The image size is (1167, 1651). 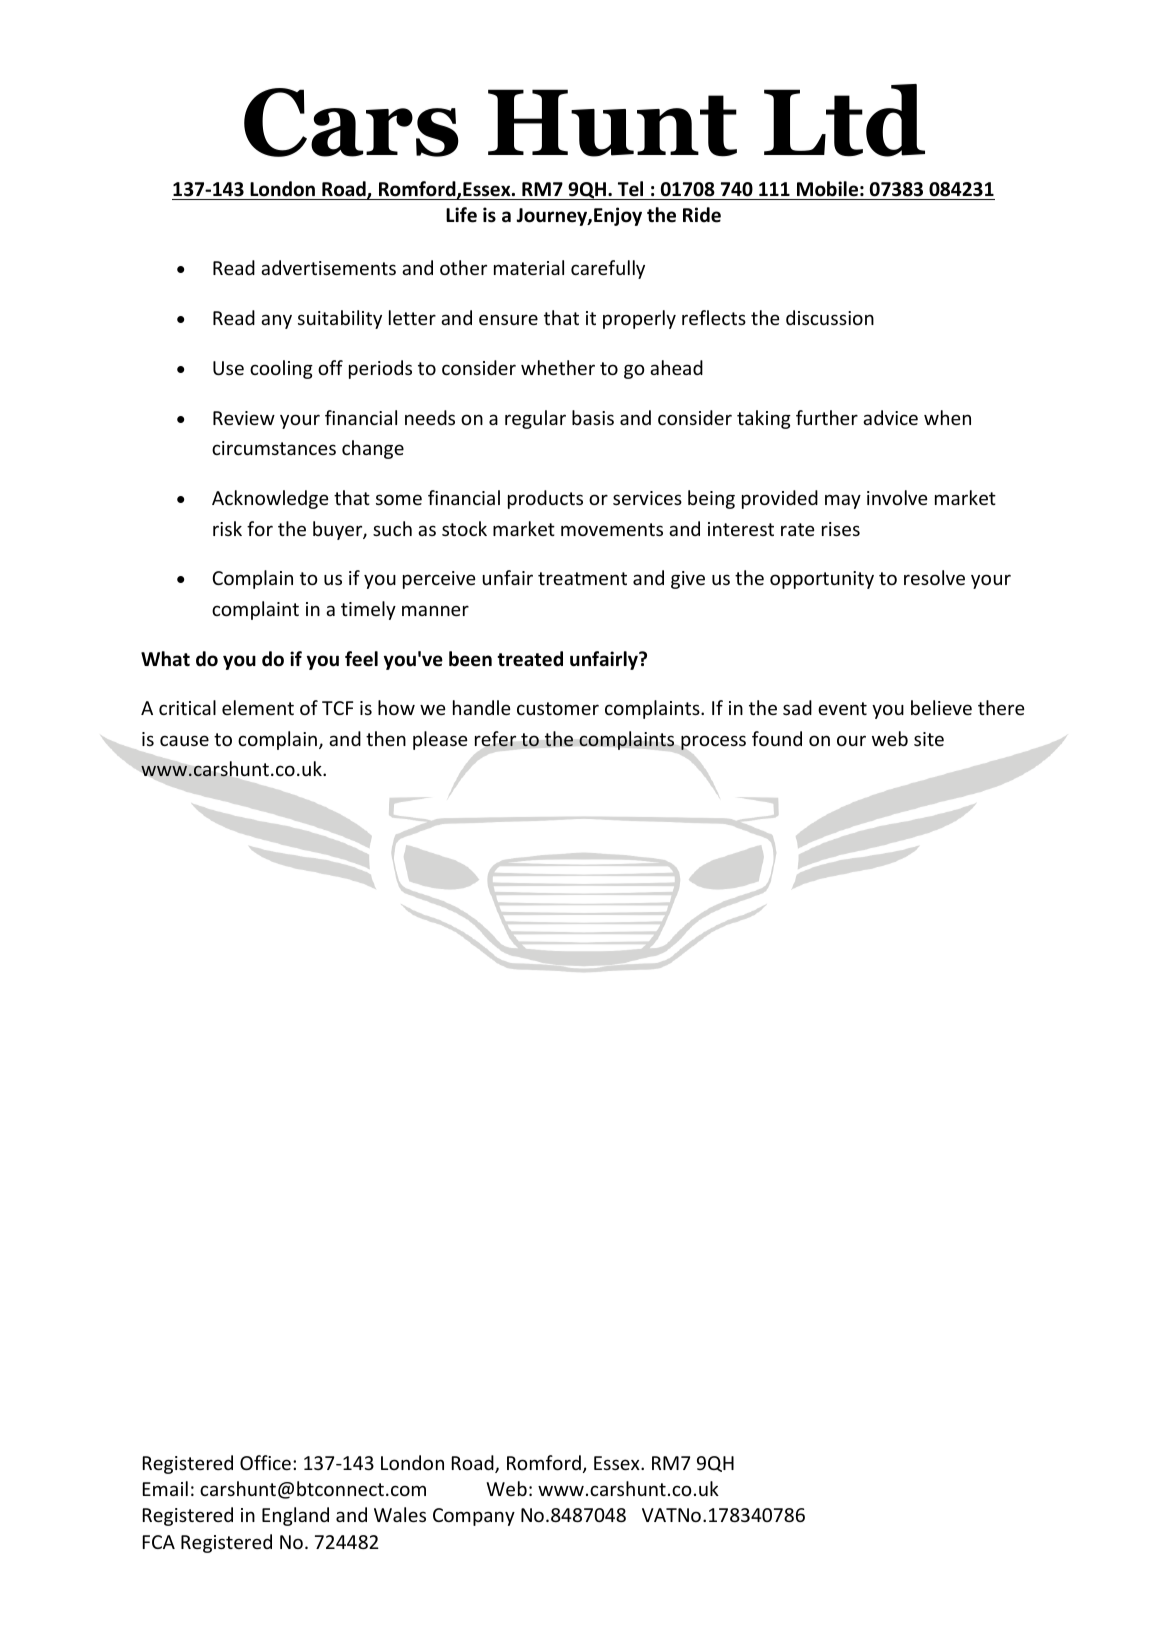 I want to click on Tel, so click(x=630, y=189).
